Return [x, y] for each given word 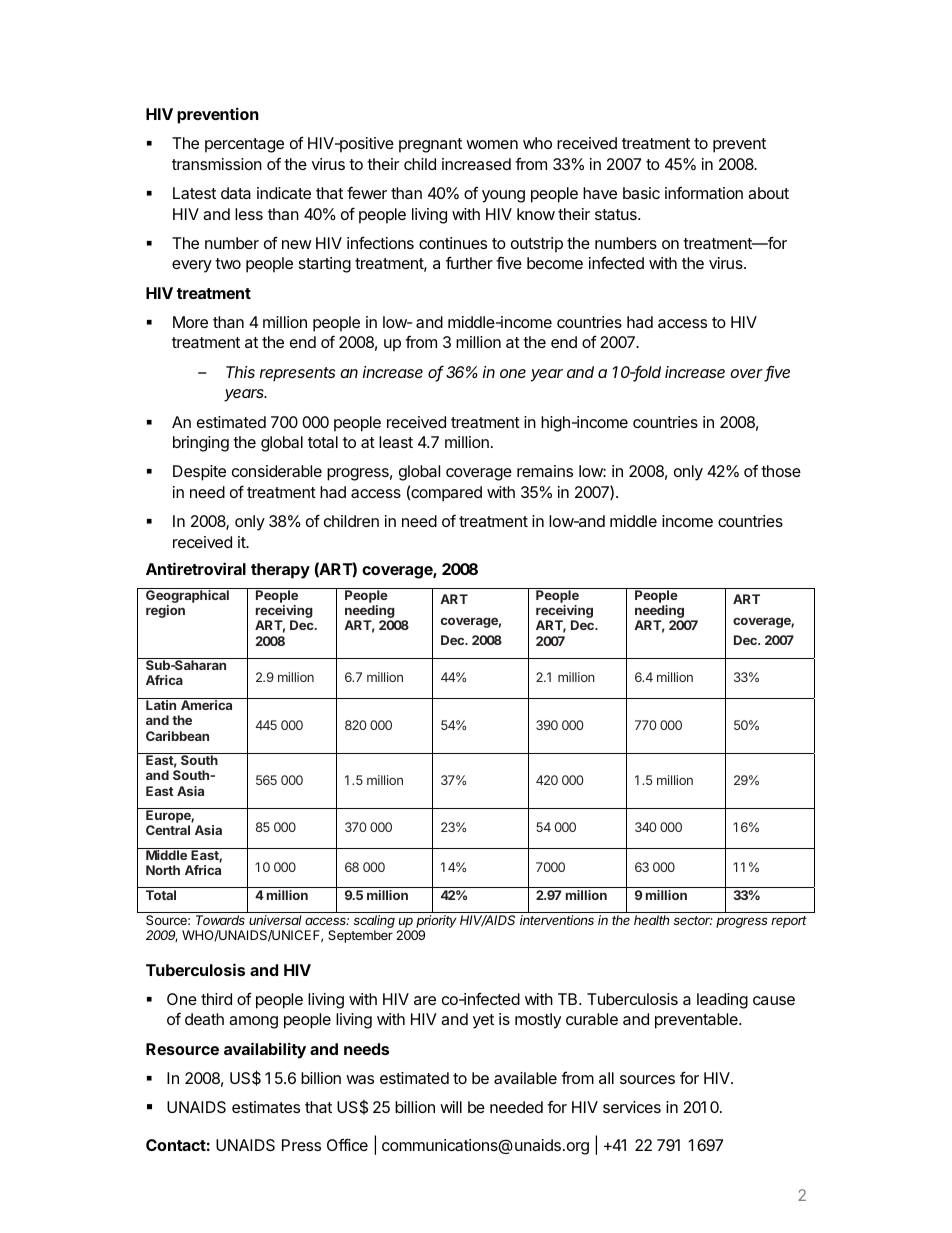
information [704, 193]
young [503, 196]
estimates [266, 1107]
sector [692, 920]
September [360, 936]
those [781, 471]
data [236, 193]
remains [545, 471]
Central [168, 830]
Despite [199, 473]
